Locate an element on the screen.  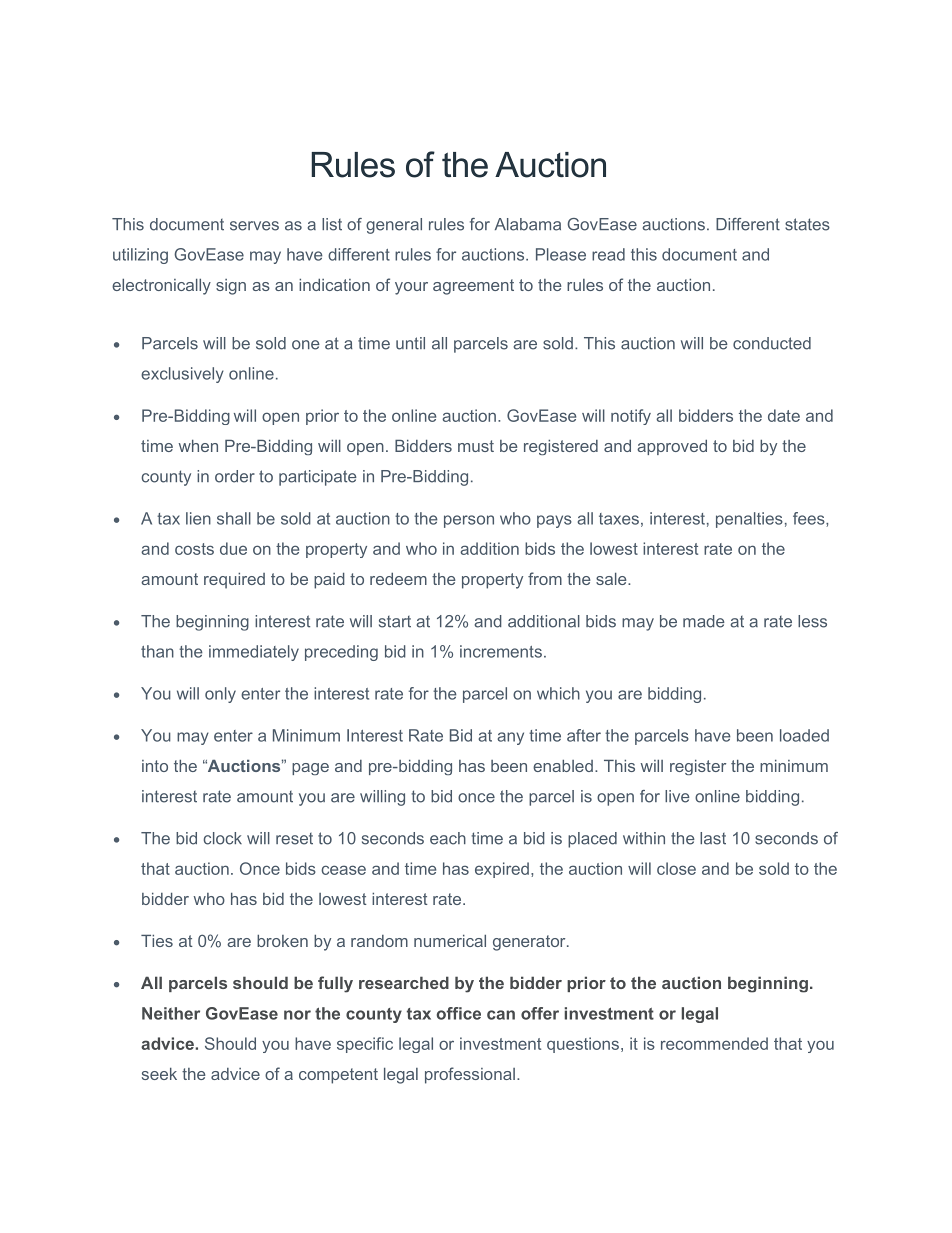
serves is located at coordinates (254, 226).
